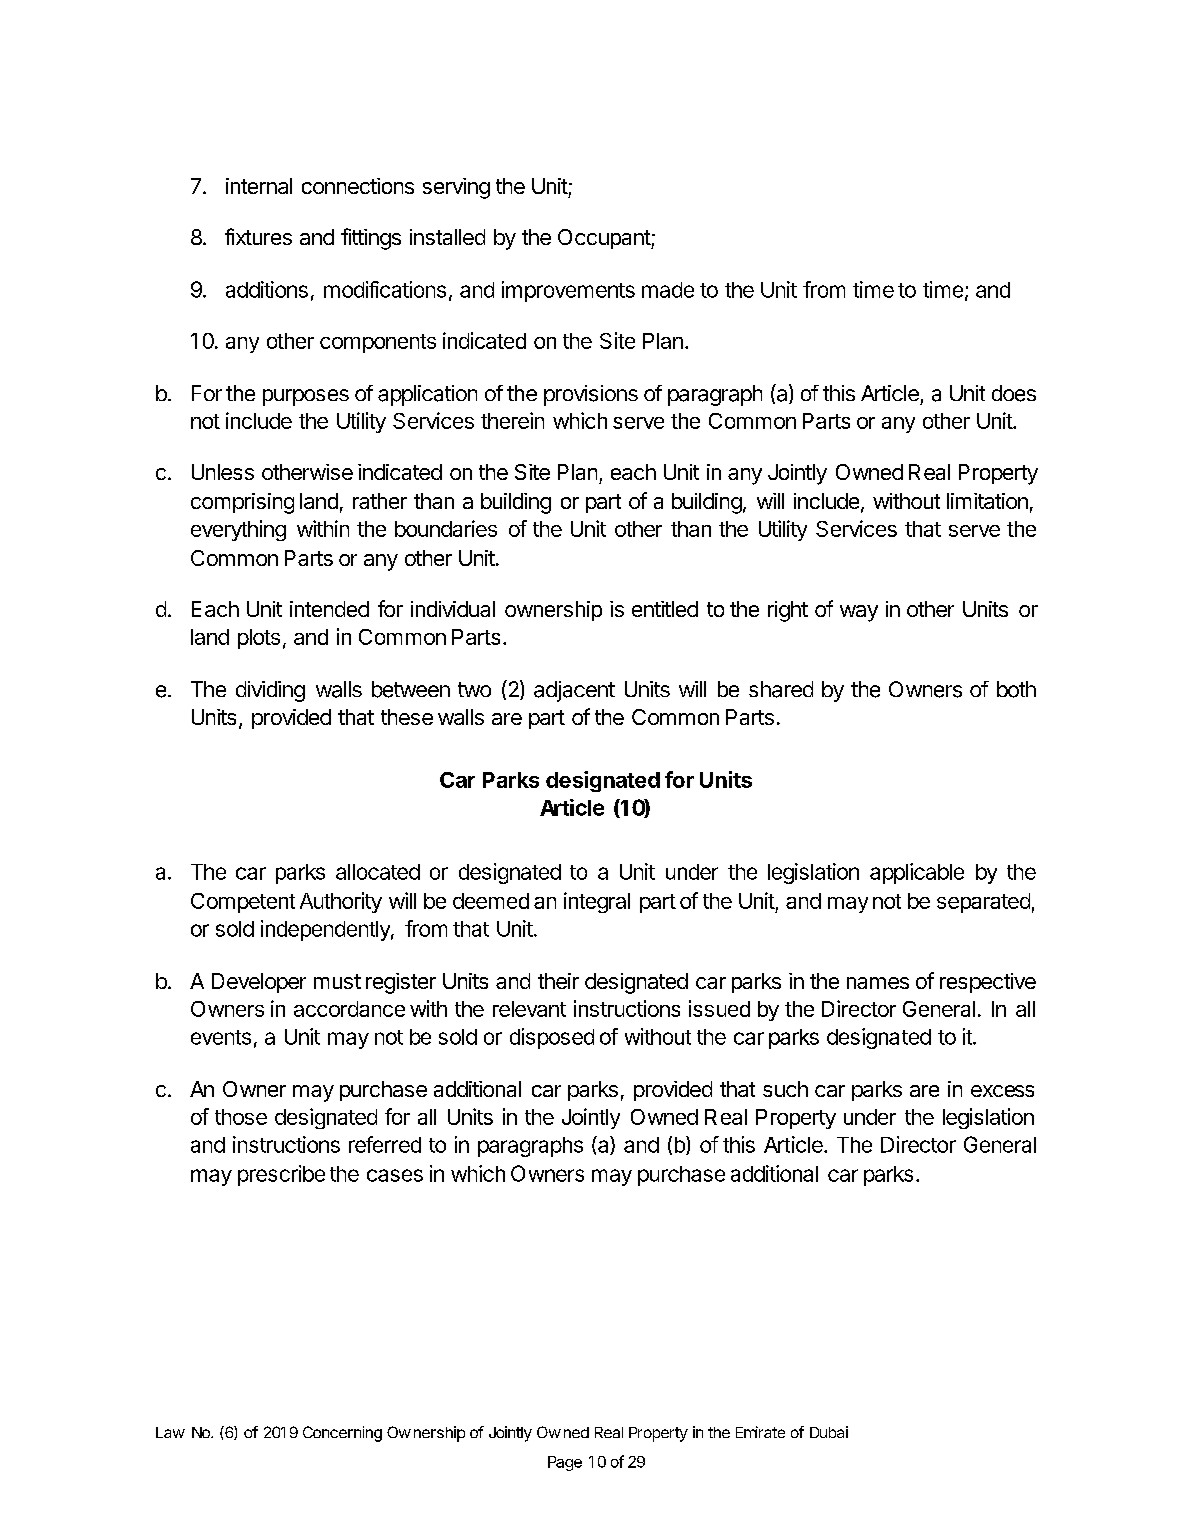 The height and width of the image is (1539, 1189). I want to click on does, so click(1014, 393).
